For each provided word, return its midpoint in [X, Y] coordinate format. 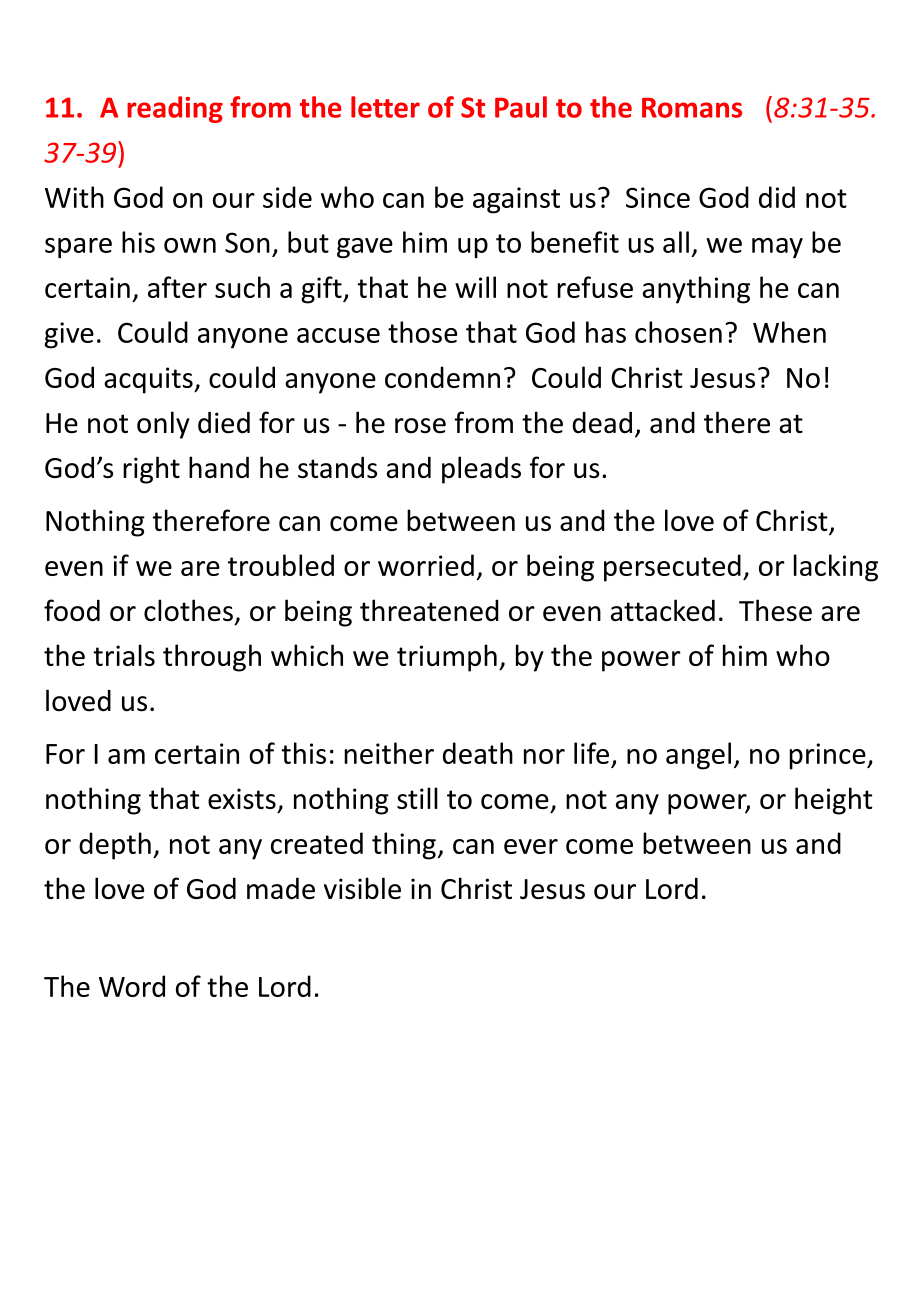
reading [175, 109]
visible [362, 888]
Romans [692, 108]
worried [426, 565]
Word [132, 986]
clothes [188, 610]
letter [385, 107]
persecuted [672, 568]
